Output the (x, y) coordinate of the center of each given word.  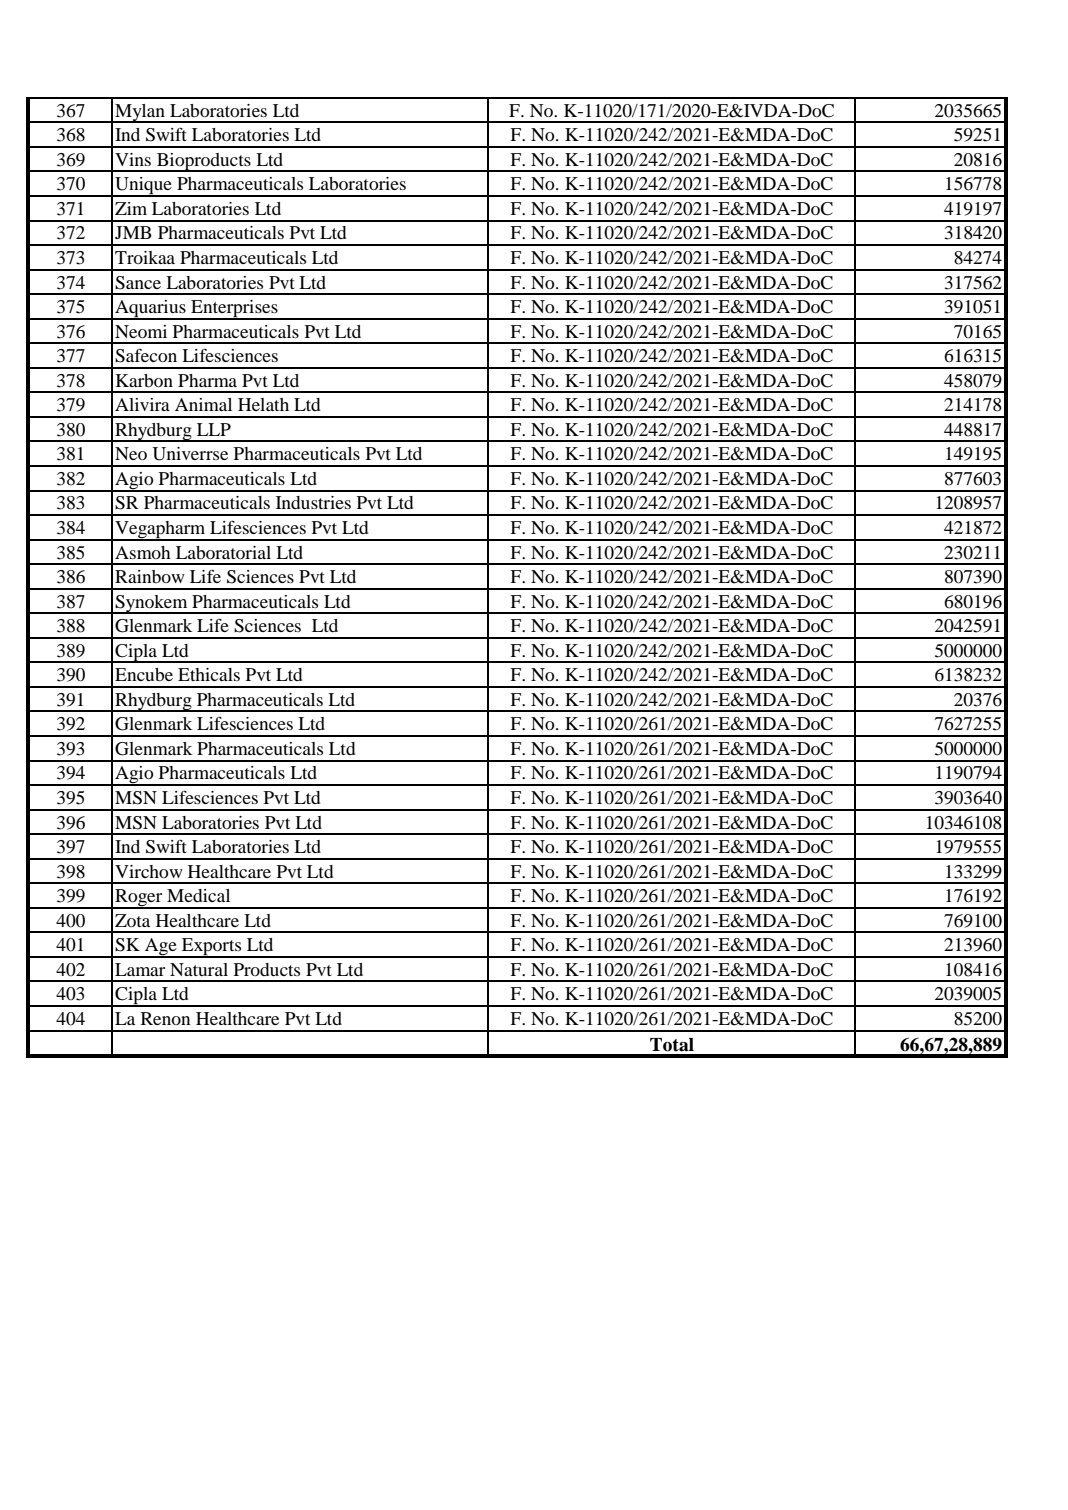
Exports (212, 948)
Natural (199, 969)
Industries (313, 502)
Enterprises (234, 310)
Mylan (140, 113)
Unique (143, 187)
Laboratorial (223, 552)
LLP (214, 429)
